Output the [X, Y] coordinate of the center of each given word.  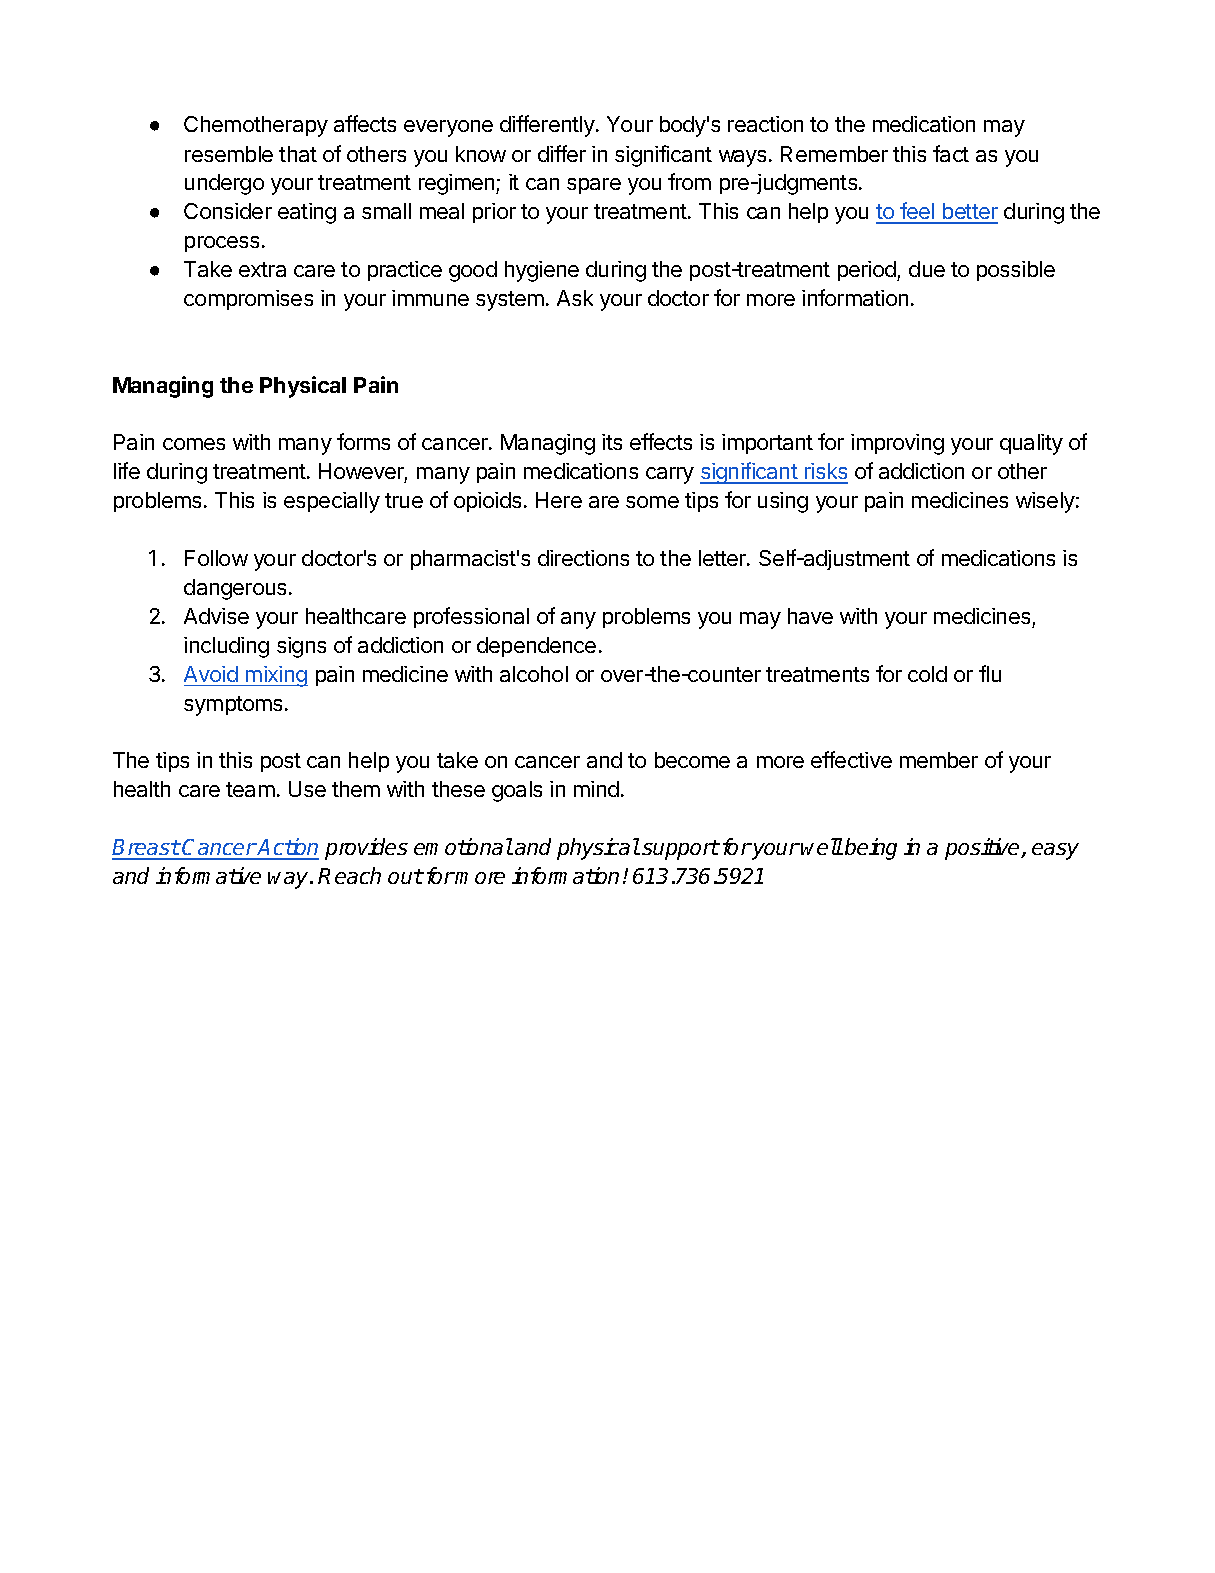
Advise [216, 616]
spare [594, 186]
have [810, 616]
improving [897, 444]
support [680, 850]
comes [194, 444]
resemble [229, 154]
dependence [536, 647]
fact [951, 153]
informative [208, 875]
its [612, 442]
